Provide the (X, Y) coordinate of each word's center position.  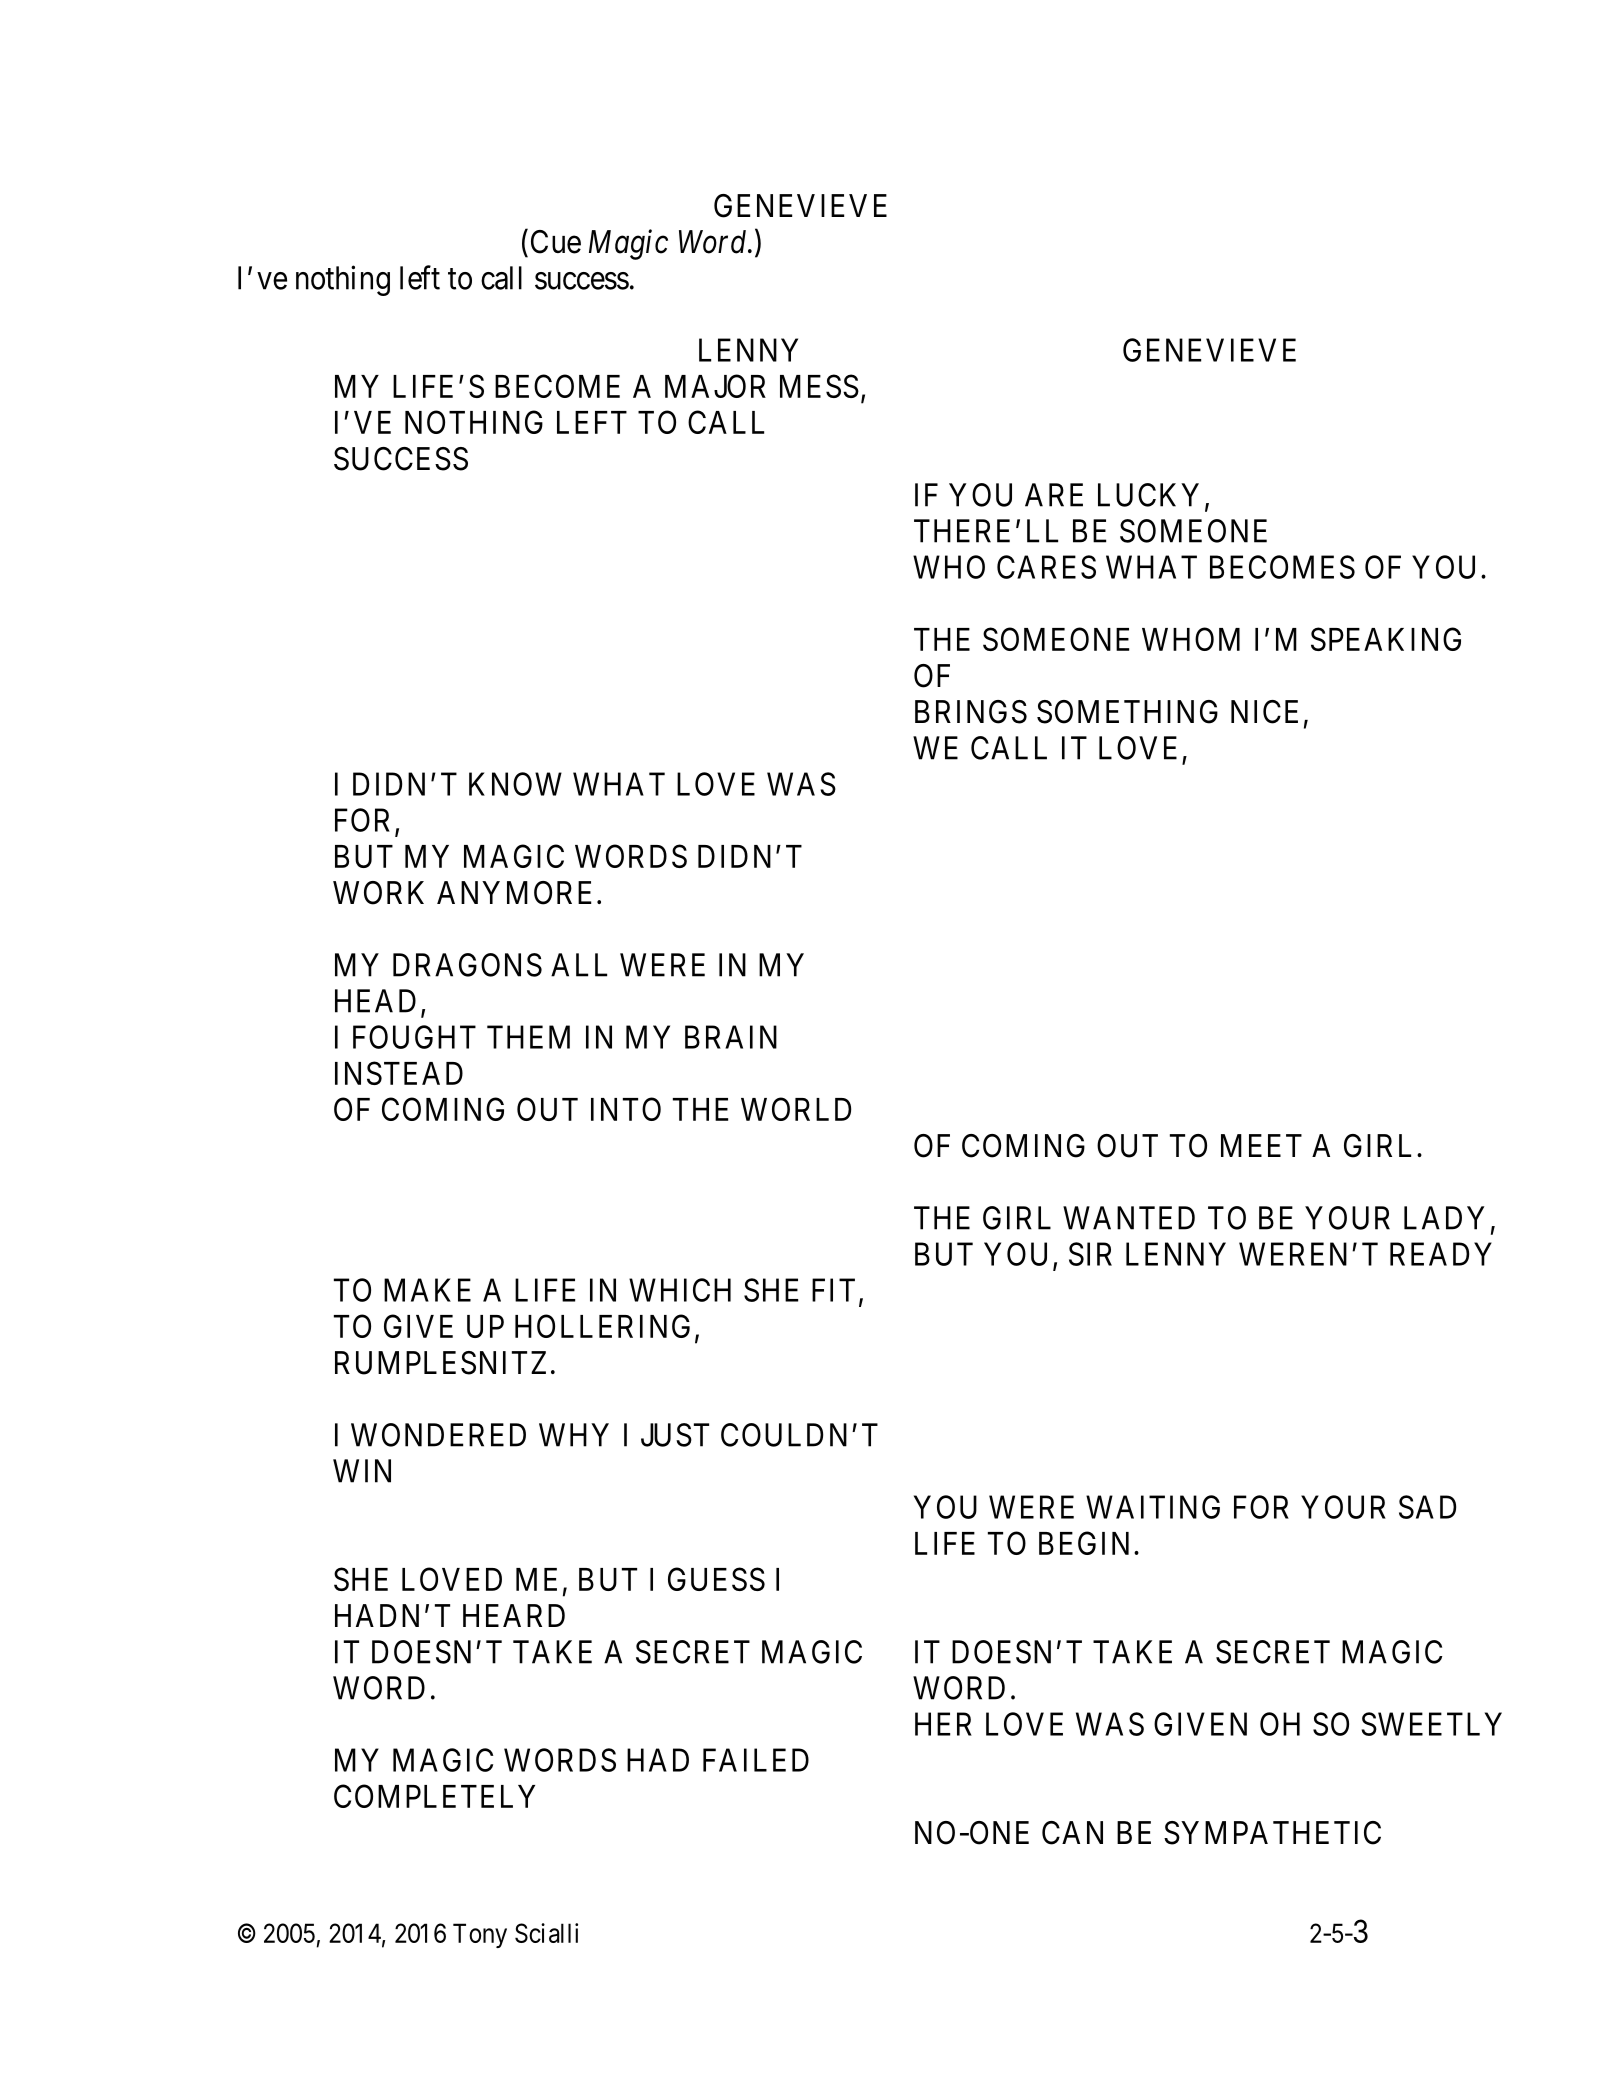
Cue (556, 242)
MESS (819, 386)
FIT (833, 1290)
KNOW (515, 784)
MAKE (427, 1290)
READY (1441, 1254)
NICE (1264, 712)
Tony (480, 1935)
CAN (1072, 1833)
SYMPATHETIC (1272, 1833)
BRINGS (971, 712)
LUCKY (1148, 495)
